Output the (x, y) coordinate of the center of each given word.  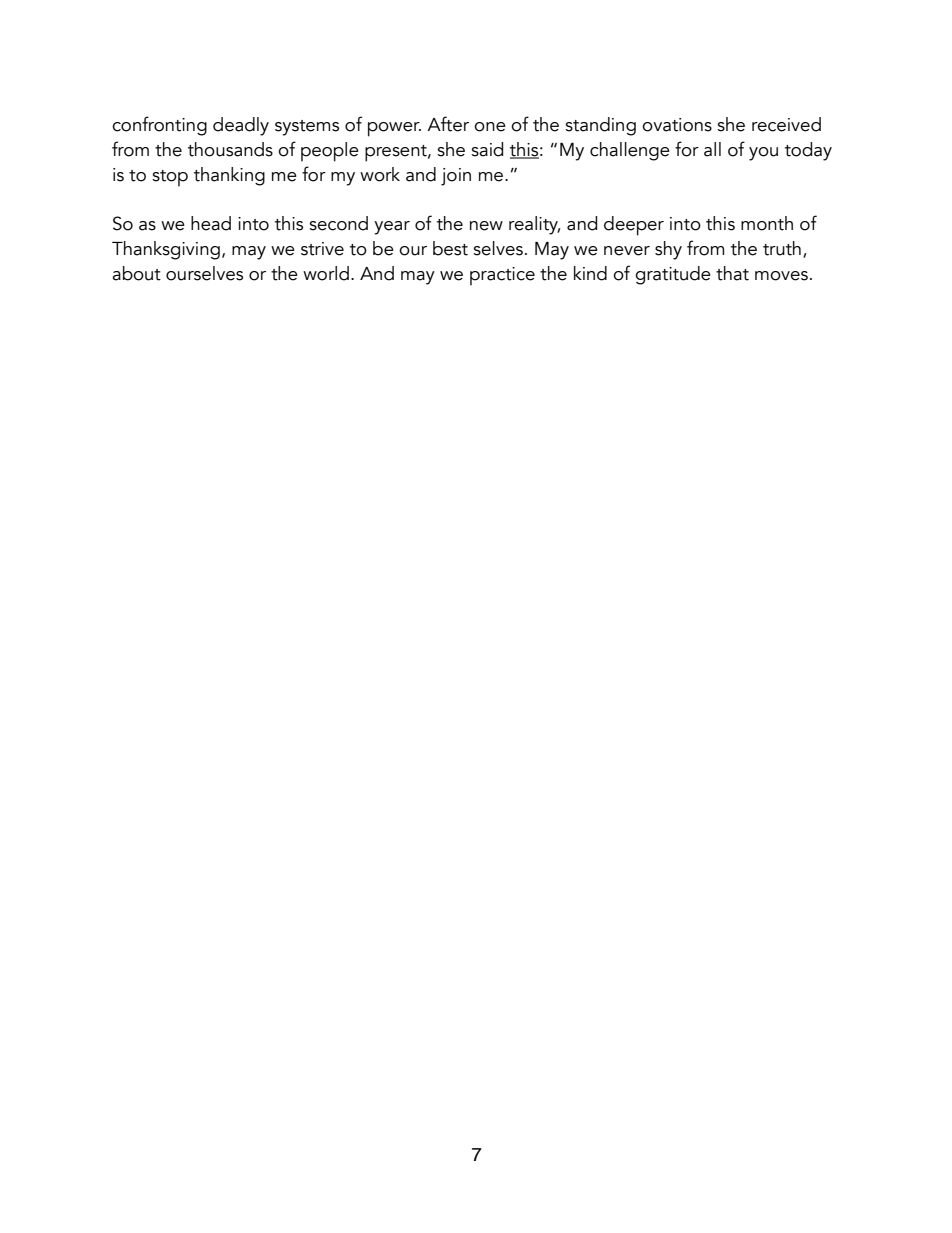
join (456, 177)
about (136, 273)
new (486, 226)
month (767, 223)
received (786, 124)
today (808, 151)
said (487, 149)
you (763, 154)
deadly (241, 126)
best (450, 248)
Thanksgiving (166, 250)
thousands (230, 149)
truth (782, 248)
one (490, 127)
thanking (229, 176)
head (211, 223)
